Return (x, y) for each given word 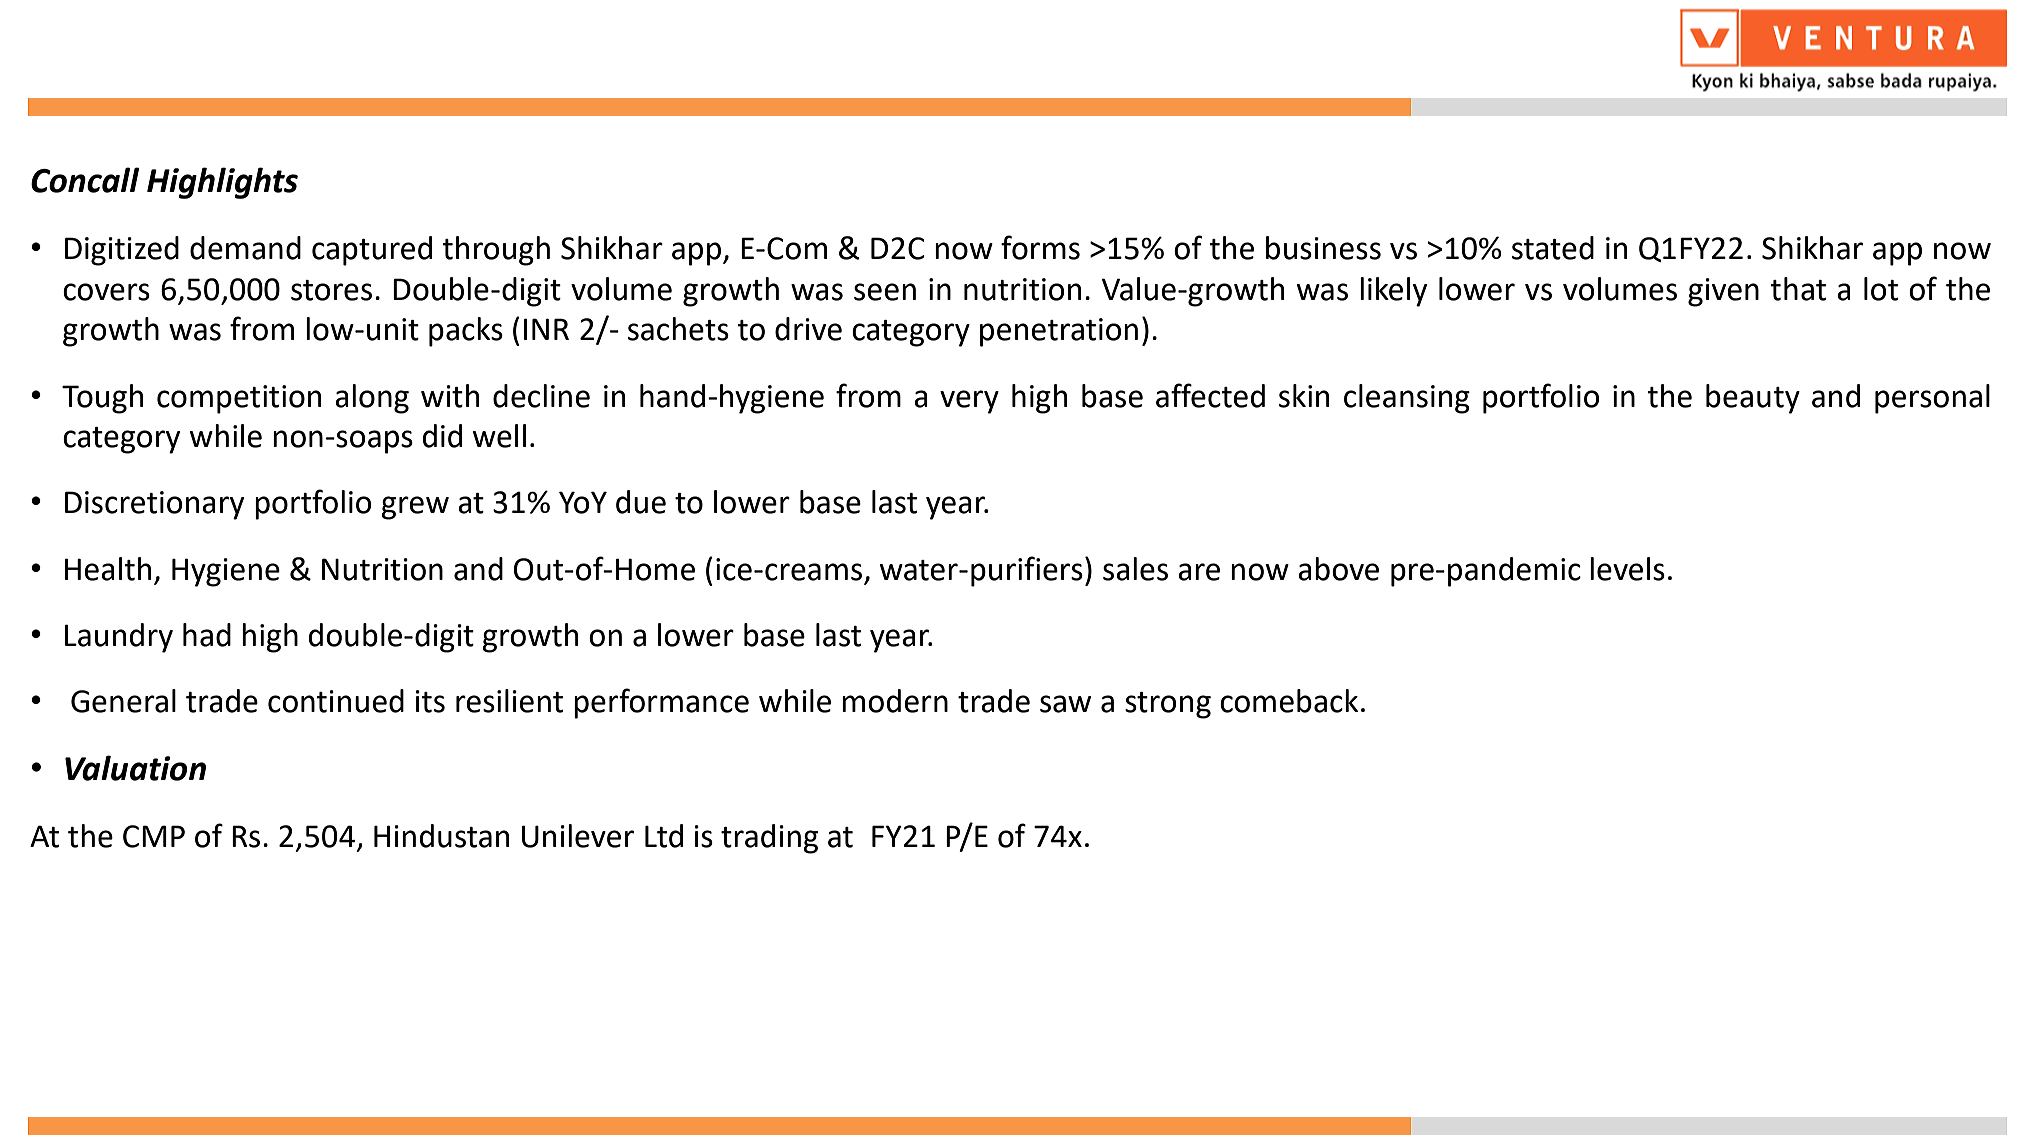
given (1723, 292)
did (442, 436)
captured (372, 251)
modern (895, 701)
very (969, 402)
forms (1040, 247)
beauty (1753, 399)
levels (1627, 569)
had (207, 635)
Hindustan (441, 836)
